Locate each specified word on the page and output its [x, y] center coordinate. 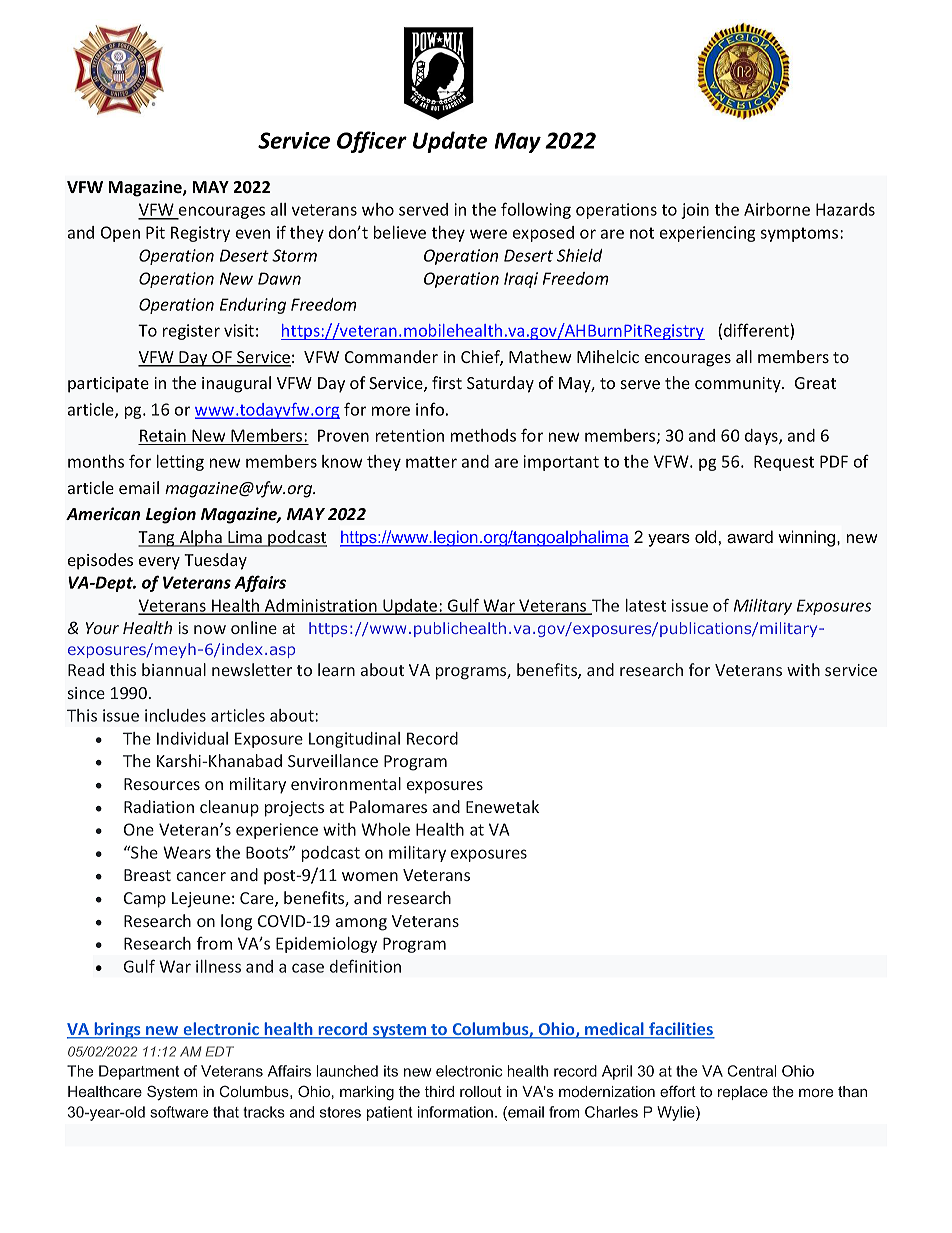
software [179, 1112]
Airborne [777, 209]
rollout [481, 1091]
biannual [174, 669]
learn [336, 669]
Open [120, 234]
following [536, 210]
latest [646, 605]
